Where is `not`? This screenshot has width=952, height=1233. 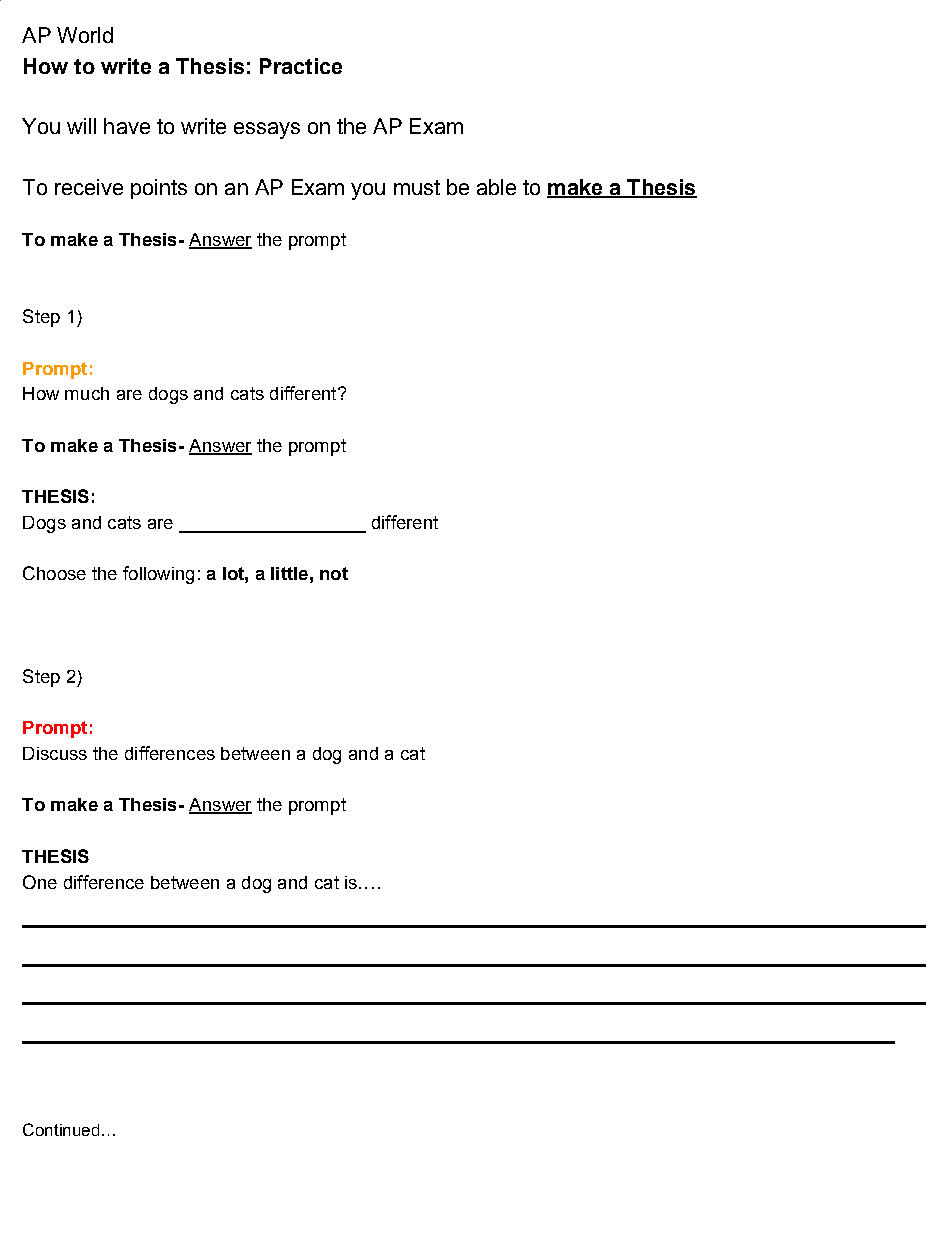
not is located at coordinates (334, 573).
